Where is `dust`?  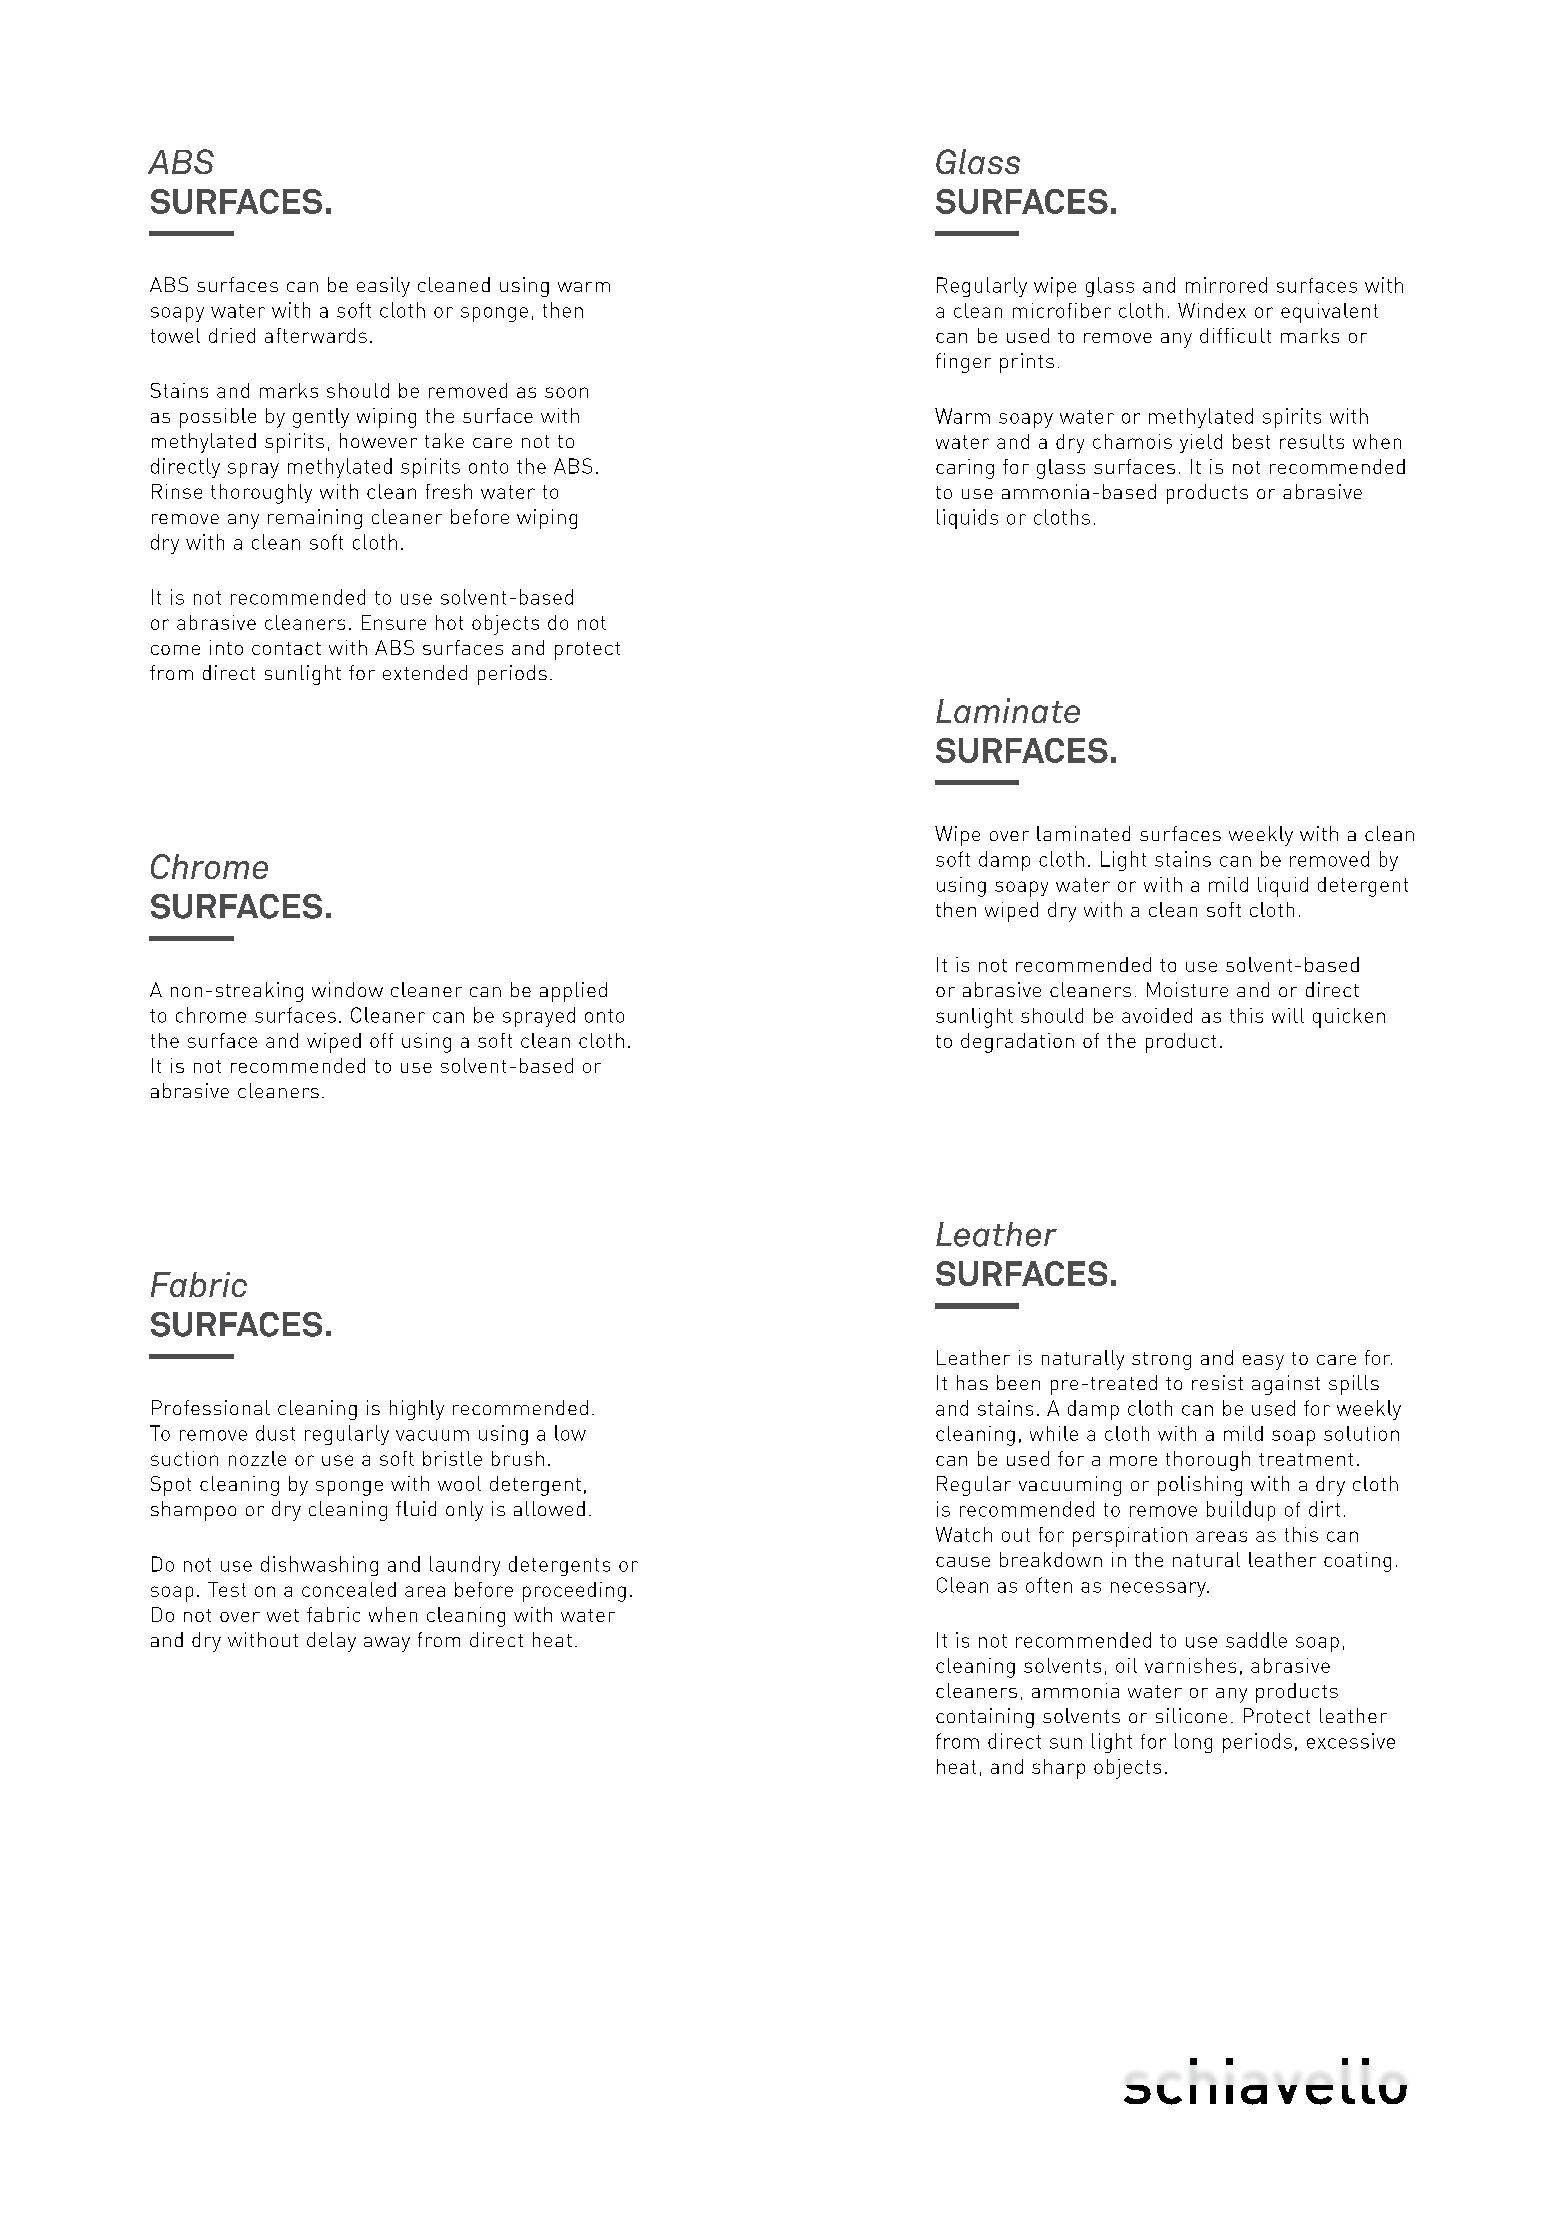 dust is located at coordinates (275, 1433).
